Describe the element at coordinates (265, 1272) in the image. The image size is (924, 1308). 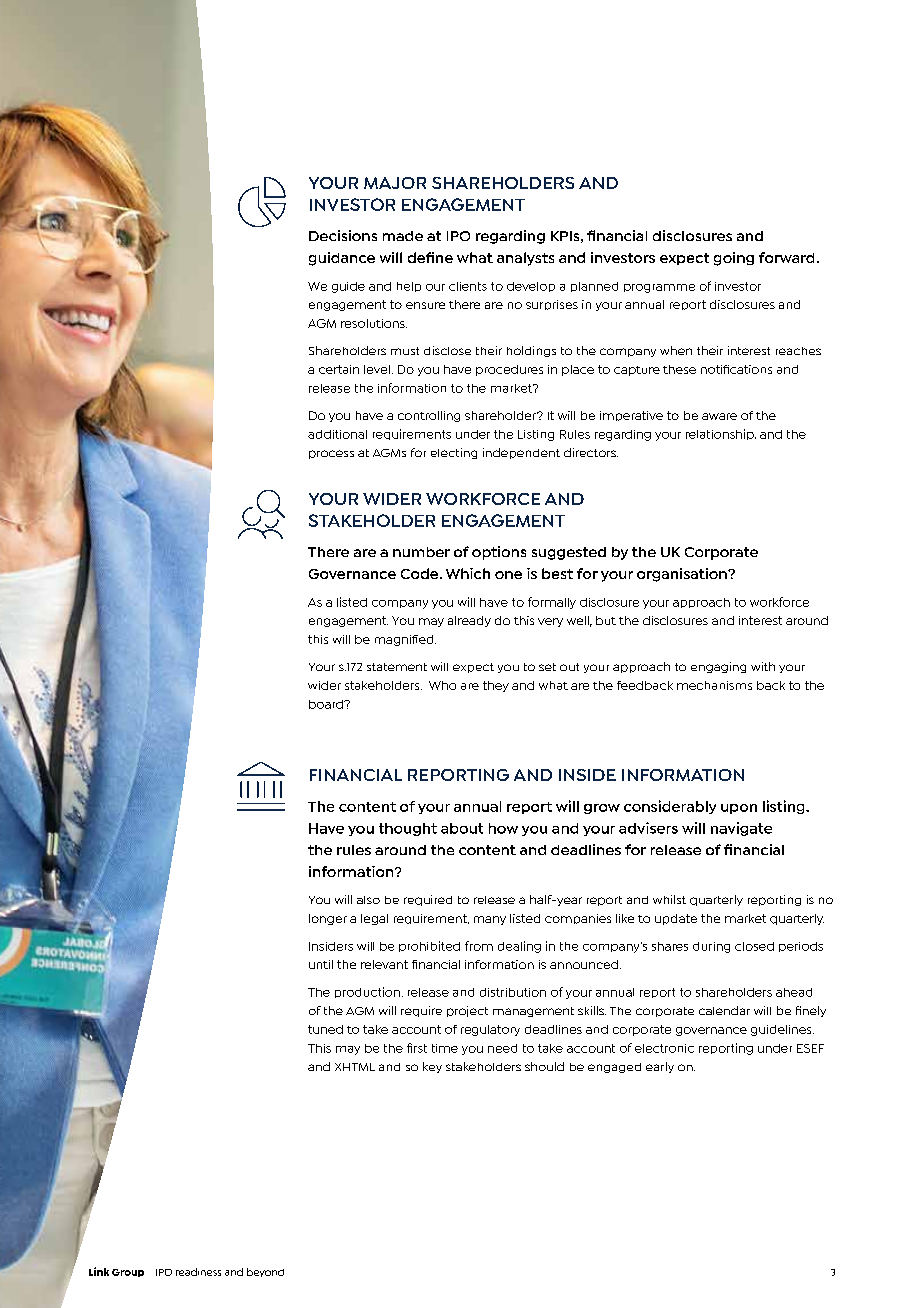
I see `beyond` at that location.
